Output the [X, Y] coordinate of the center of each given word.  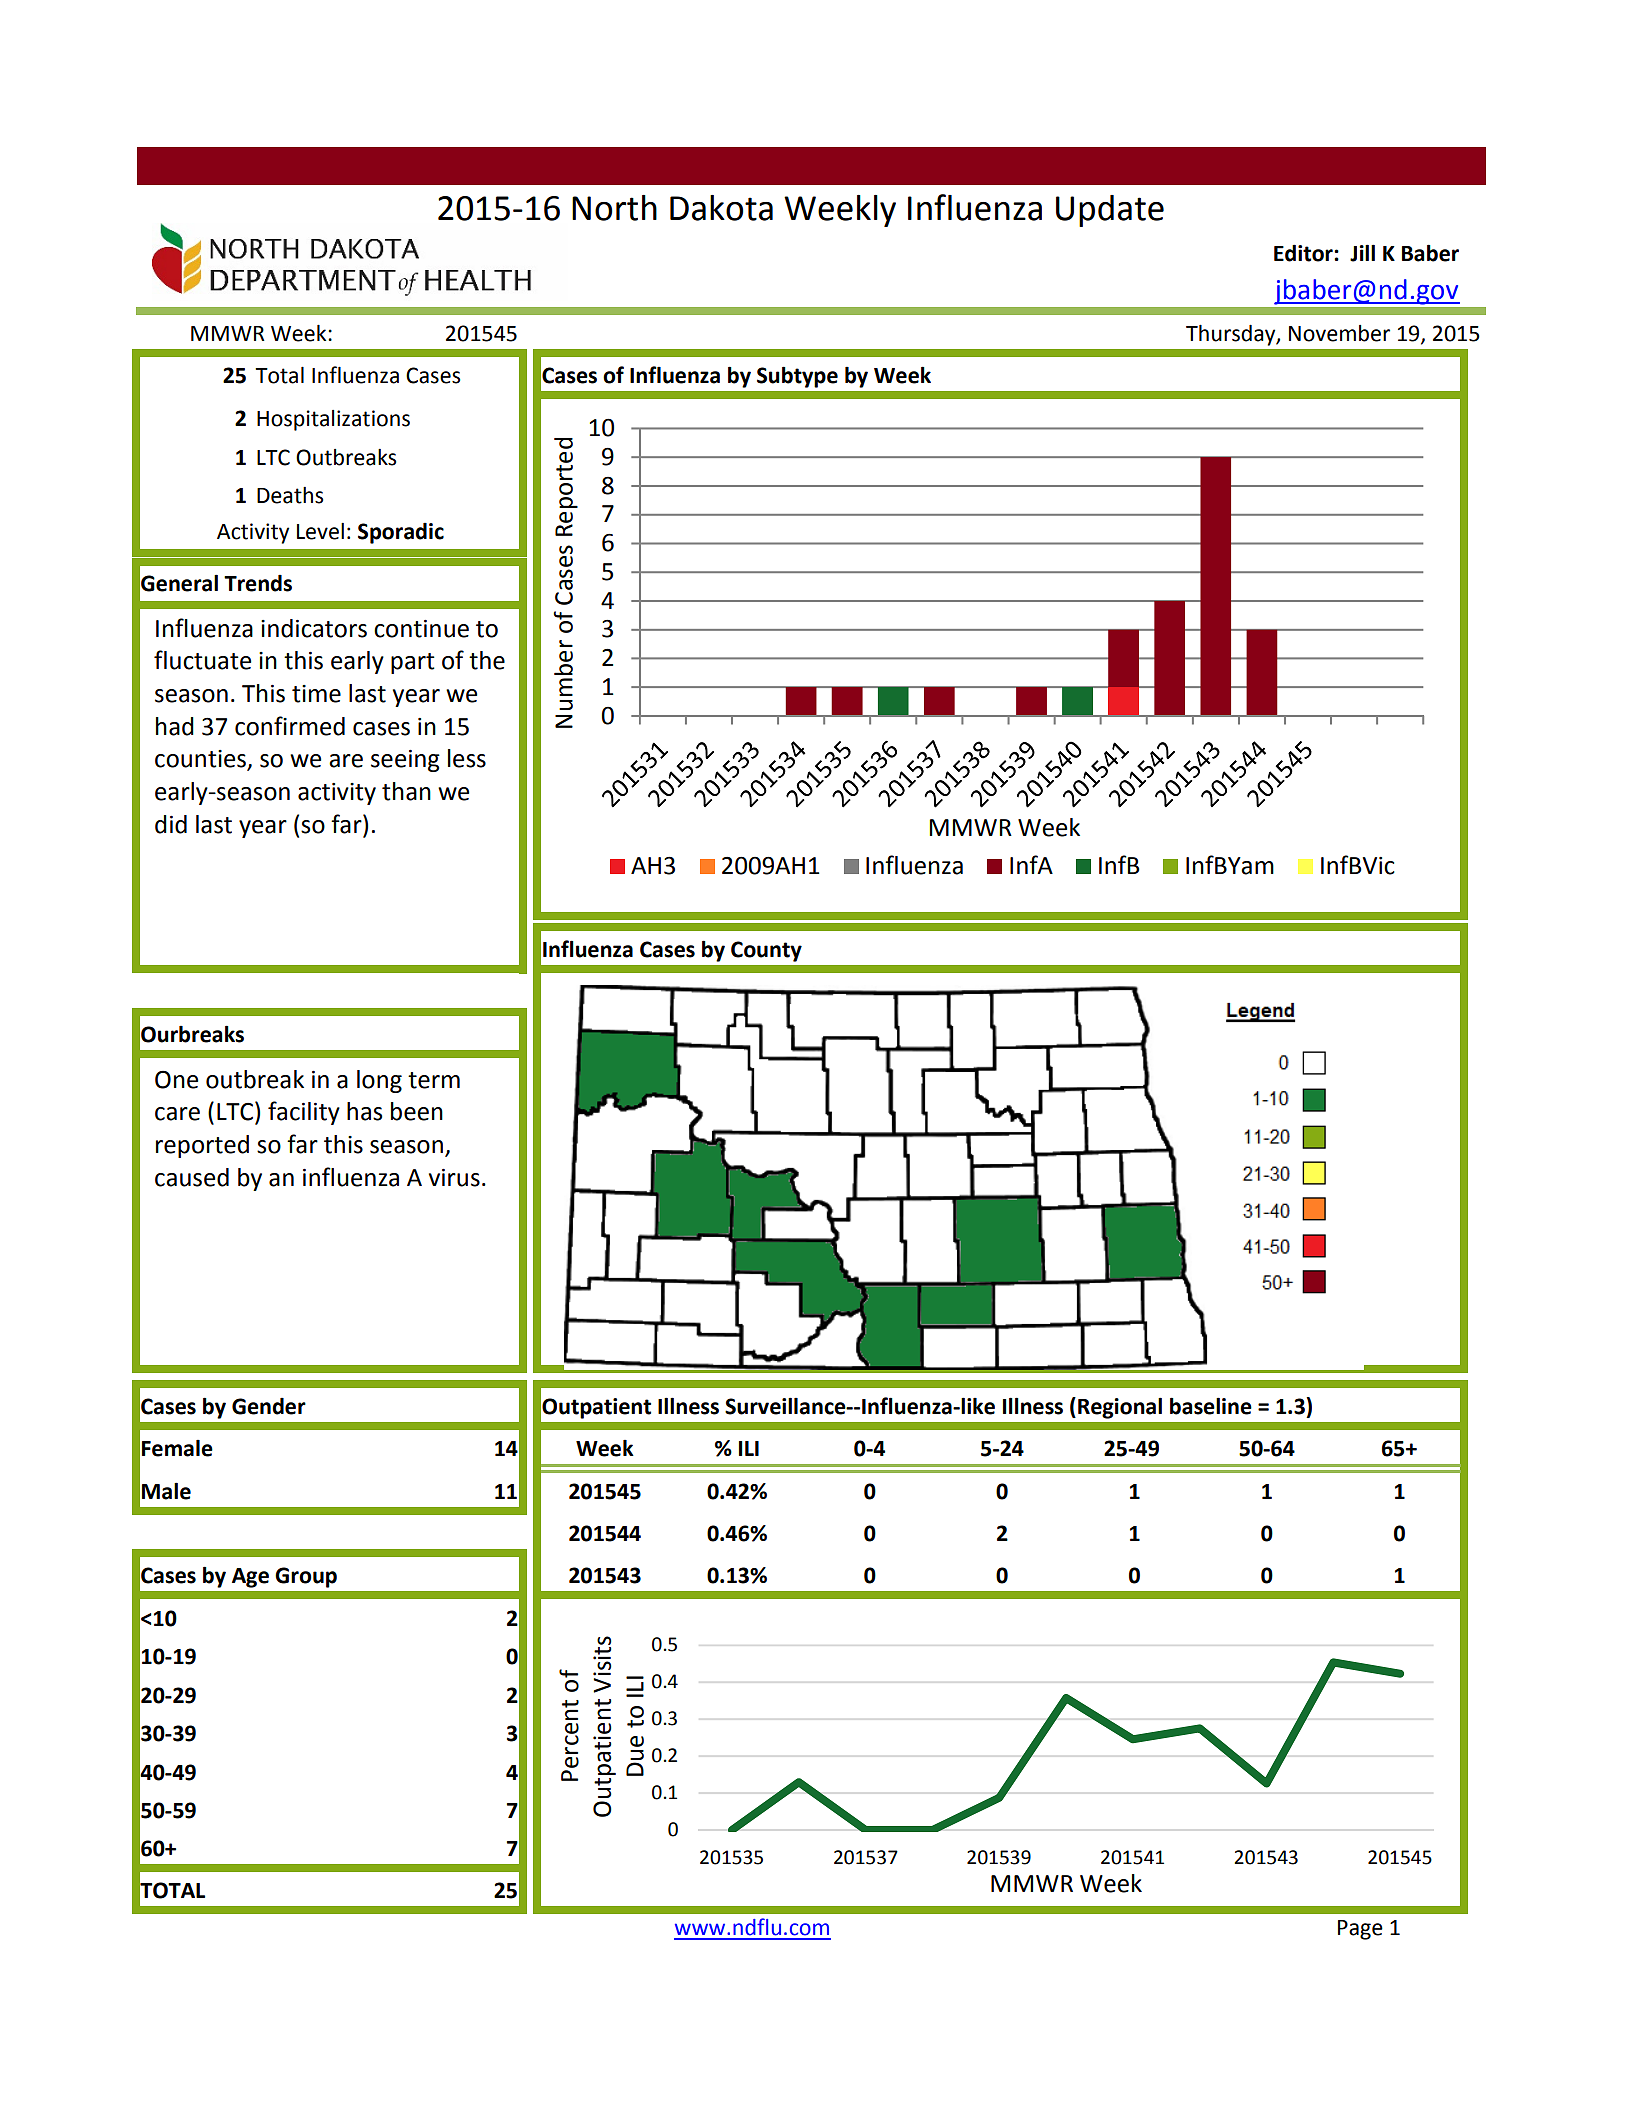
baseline [1211, 1406]
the [487, 660]
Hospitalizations [333, 420]
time [316, 694]
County [766, 951]
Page [1360, 1930]
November [1339, 333]
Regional [1120, 1408]
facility [304, 1113]
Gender [269, 1406]
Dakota [721, 208]
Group [306, 1577]
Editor [1304, 253]
